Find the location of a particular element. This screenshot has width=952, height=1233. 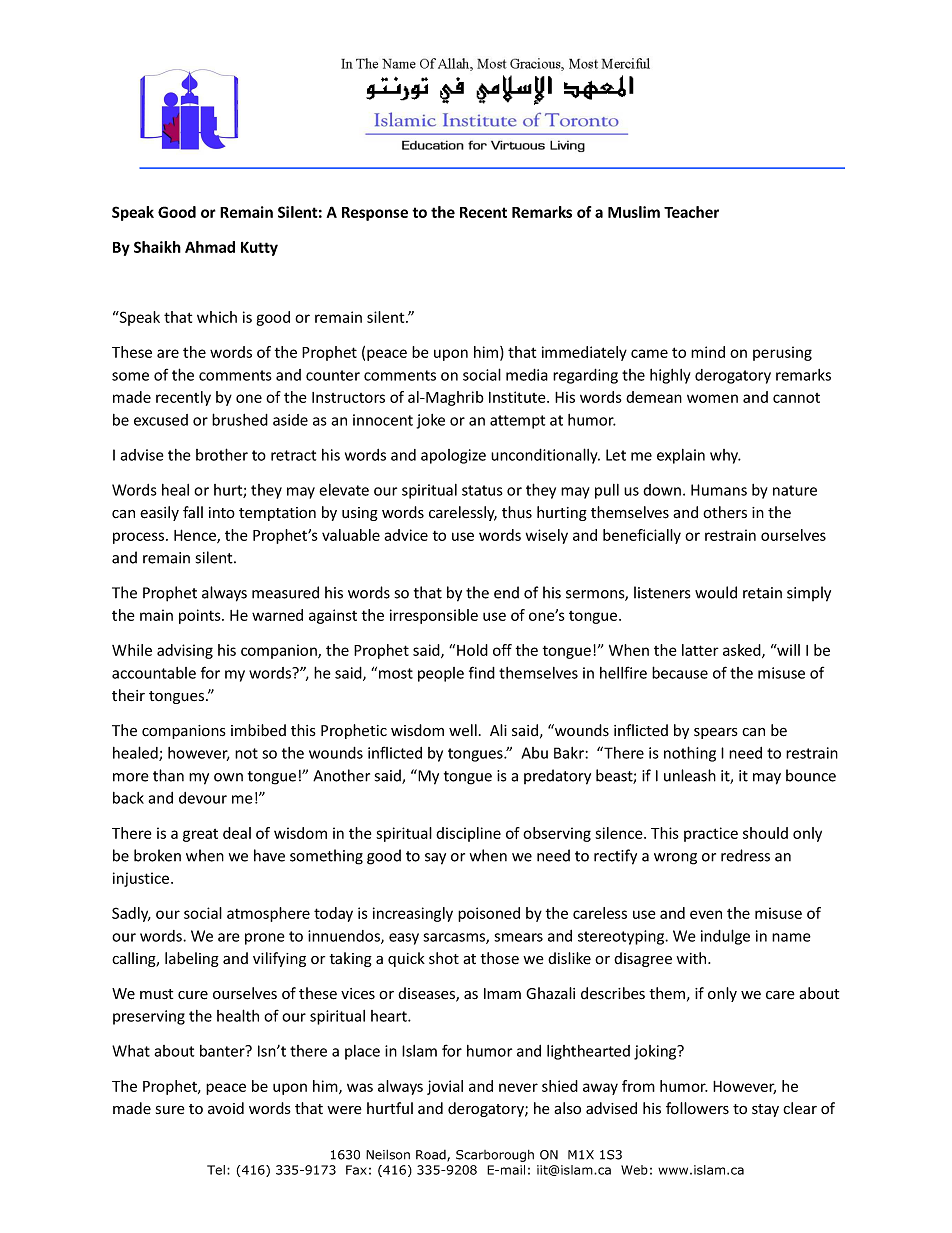

Teacher is located at coordinates (691, 212).
